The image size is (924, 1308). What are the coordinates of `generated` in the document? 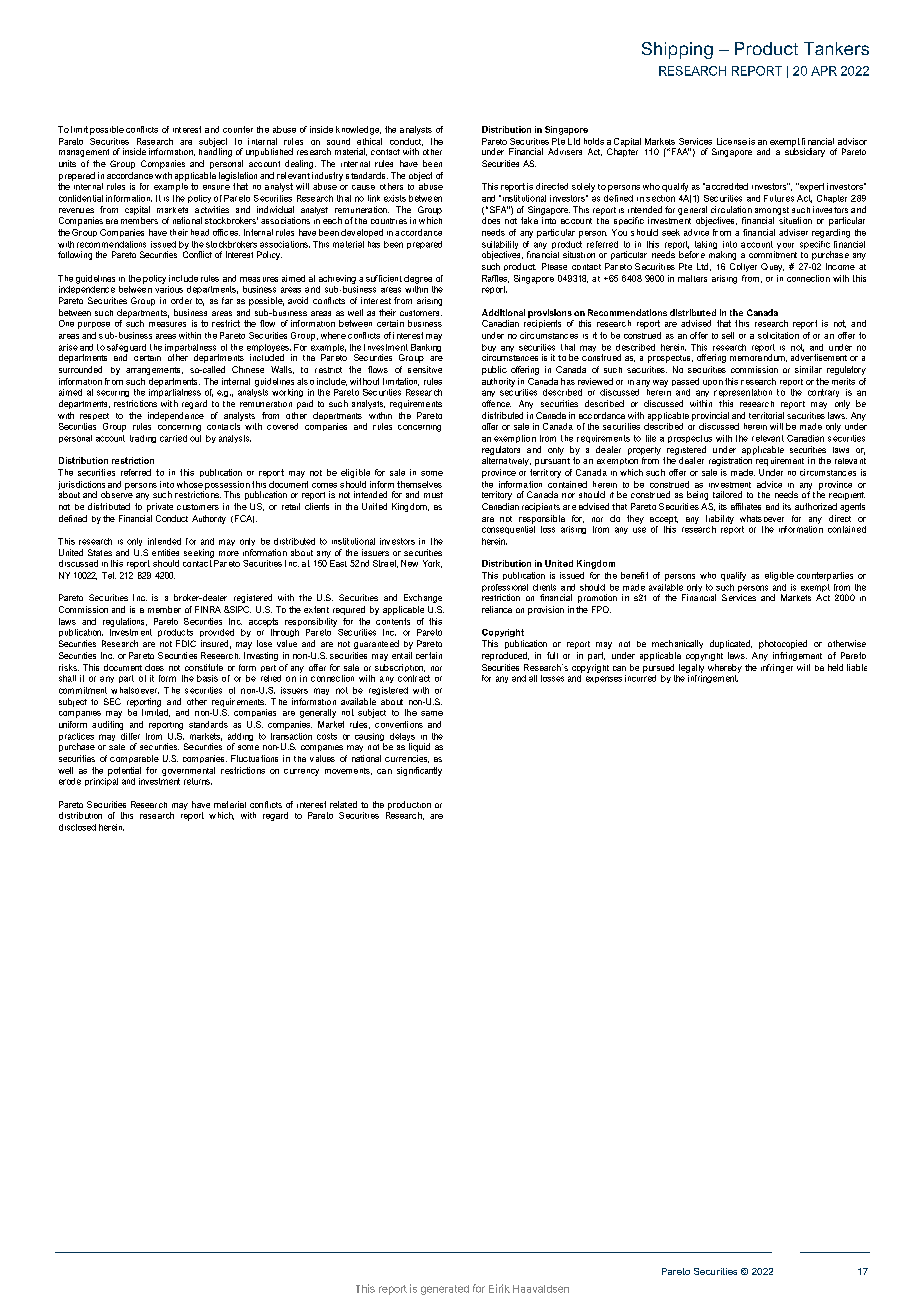 It's located at (445, 1290).
